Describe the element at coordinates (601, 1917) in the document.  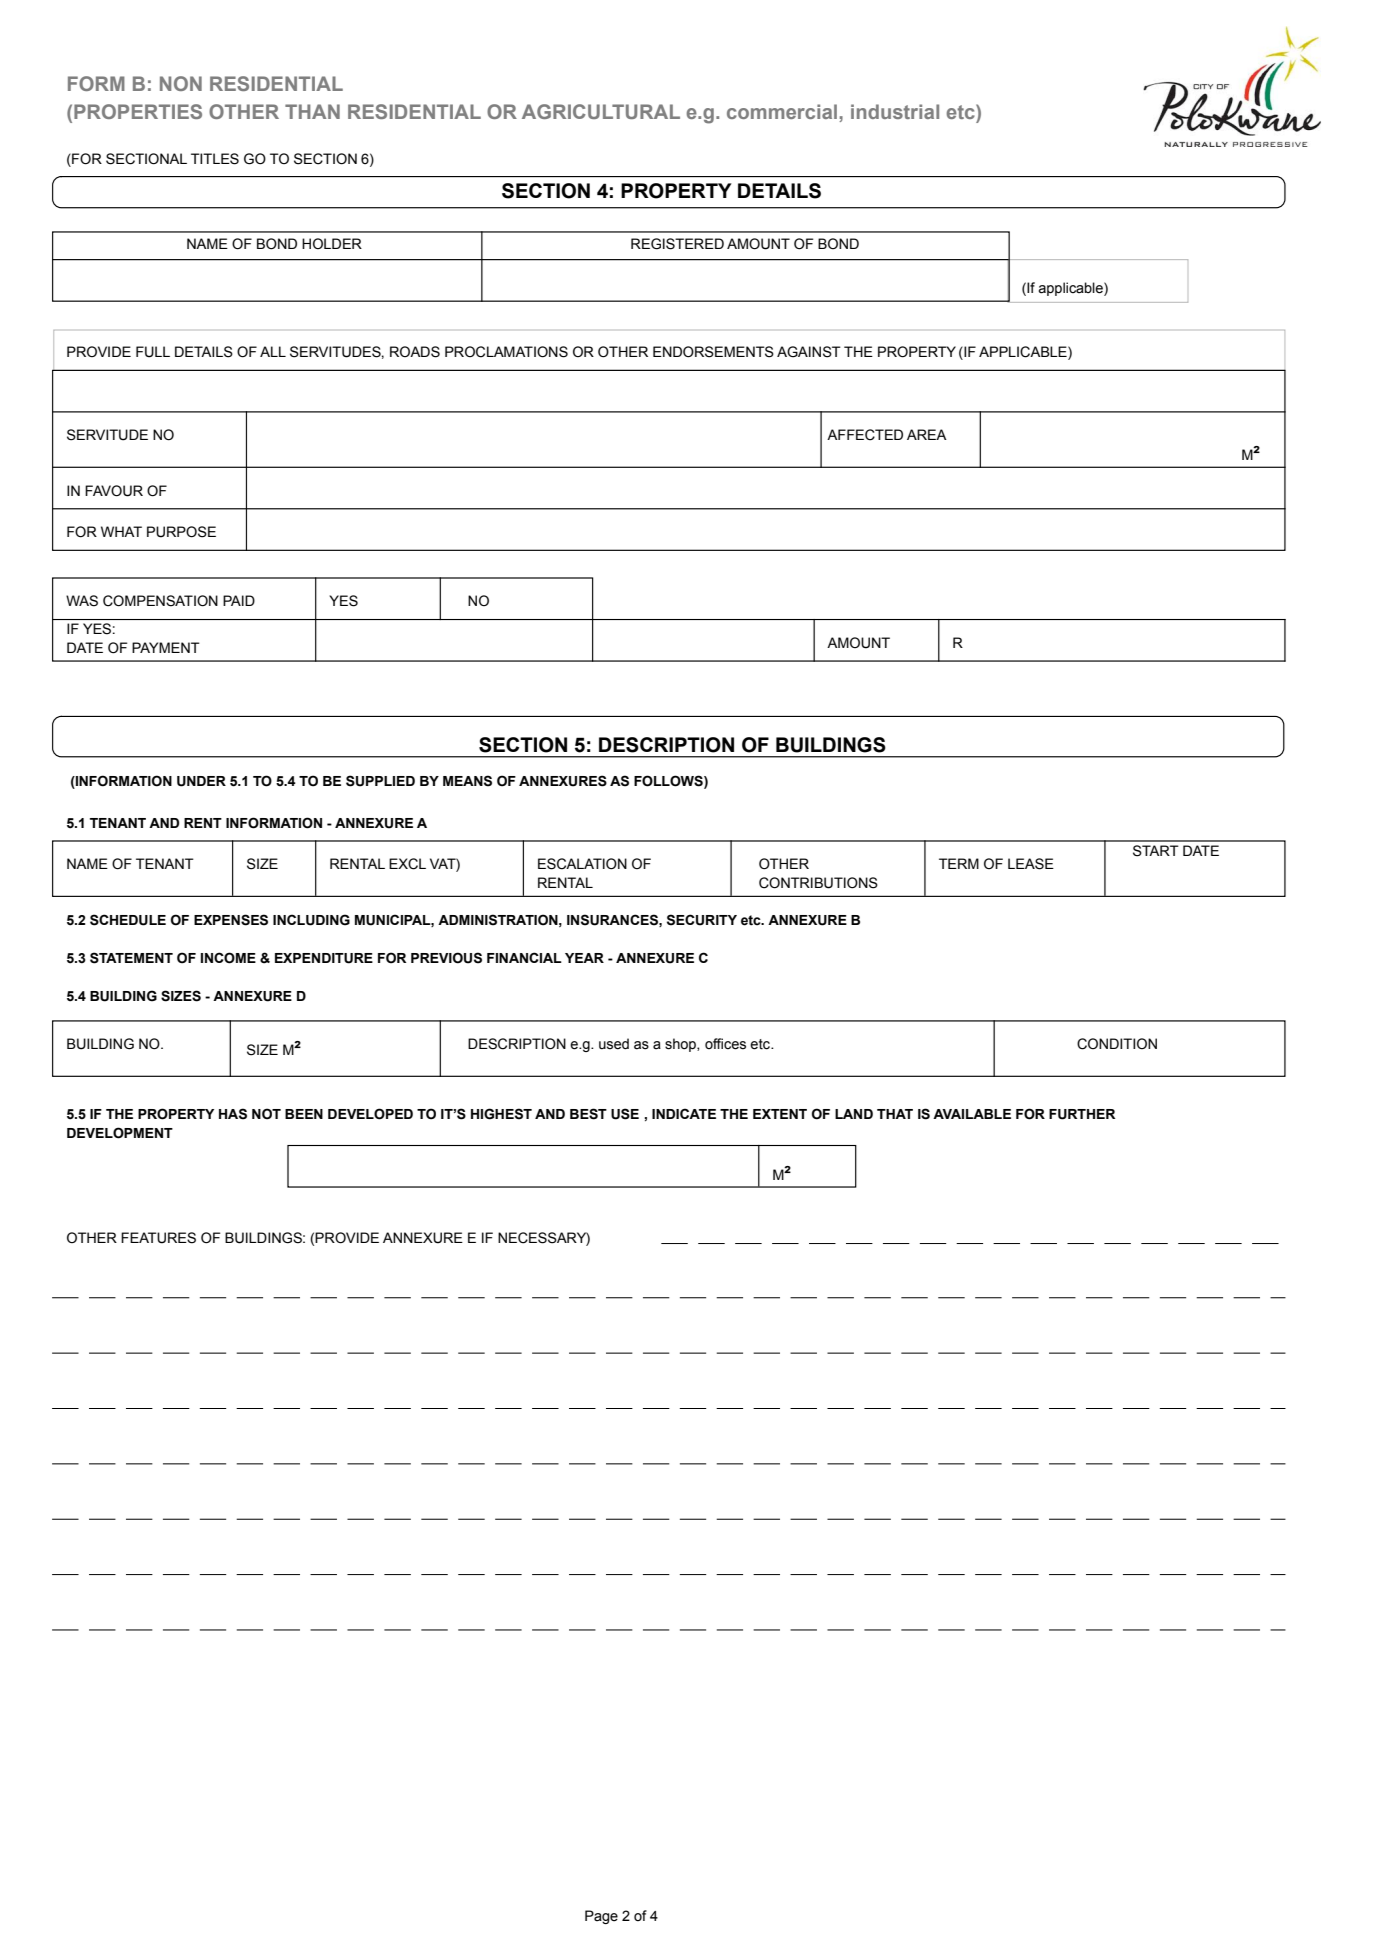
I see `Page` at that location.
